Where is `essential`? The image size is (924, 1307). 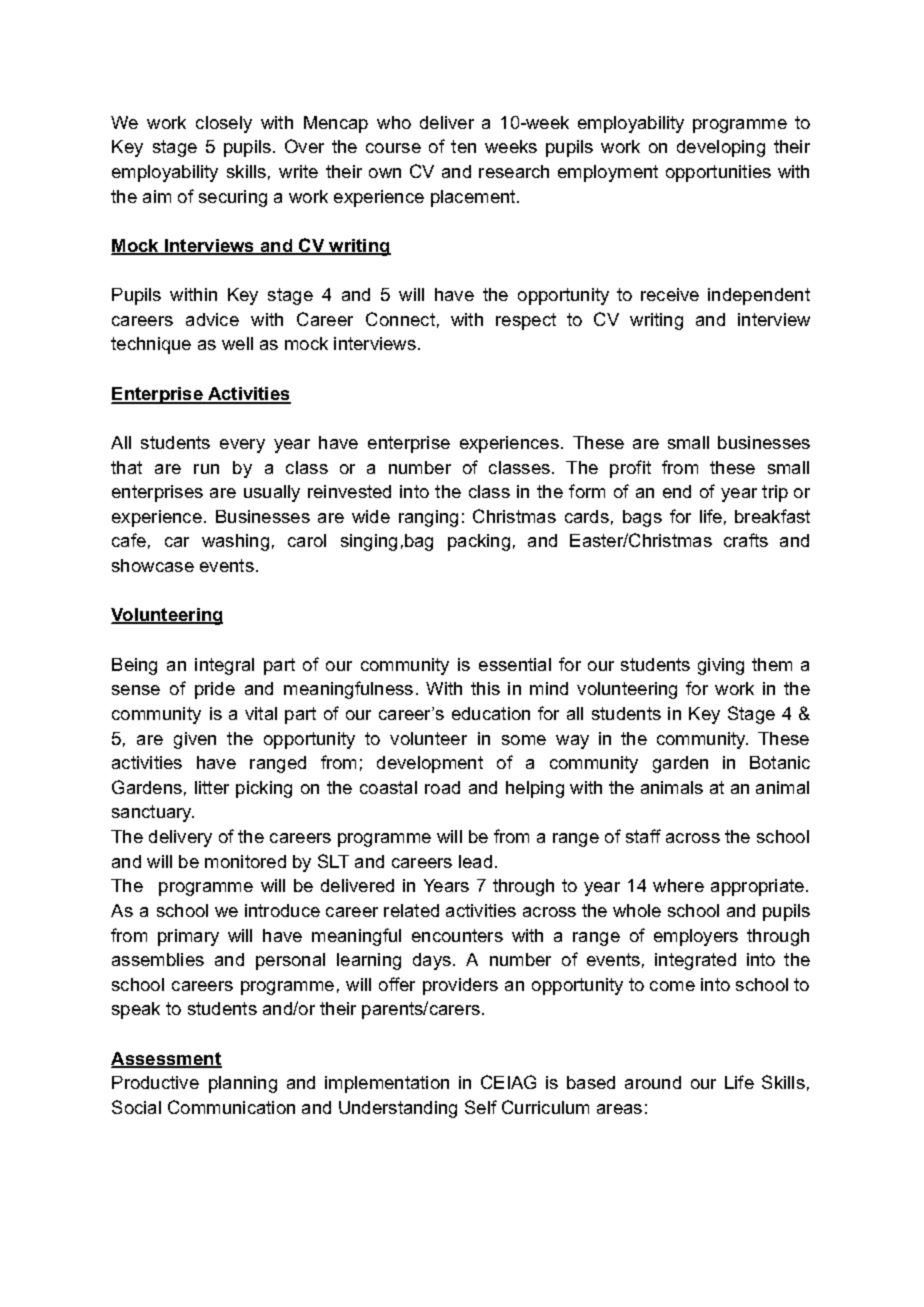 essential is located at coordinates (515, 664).
